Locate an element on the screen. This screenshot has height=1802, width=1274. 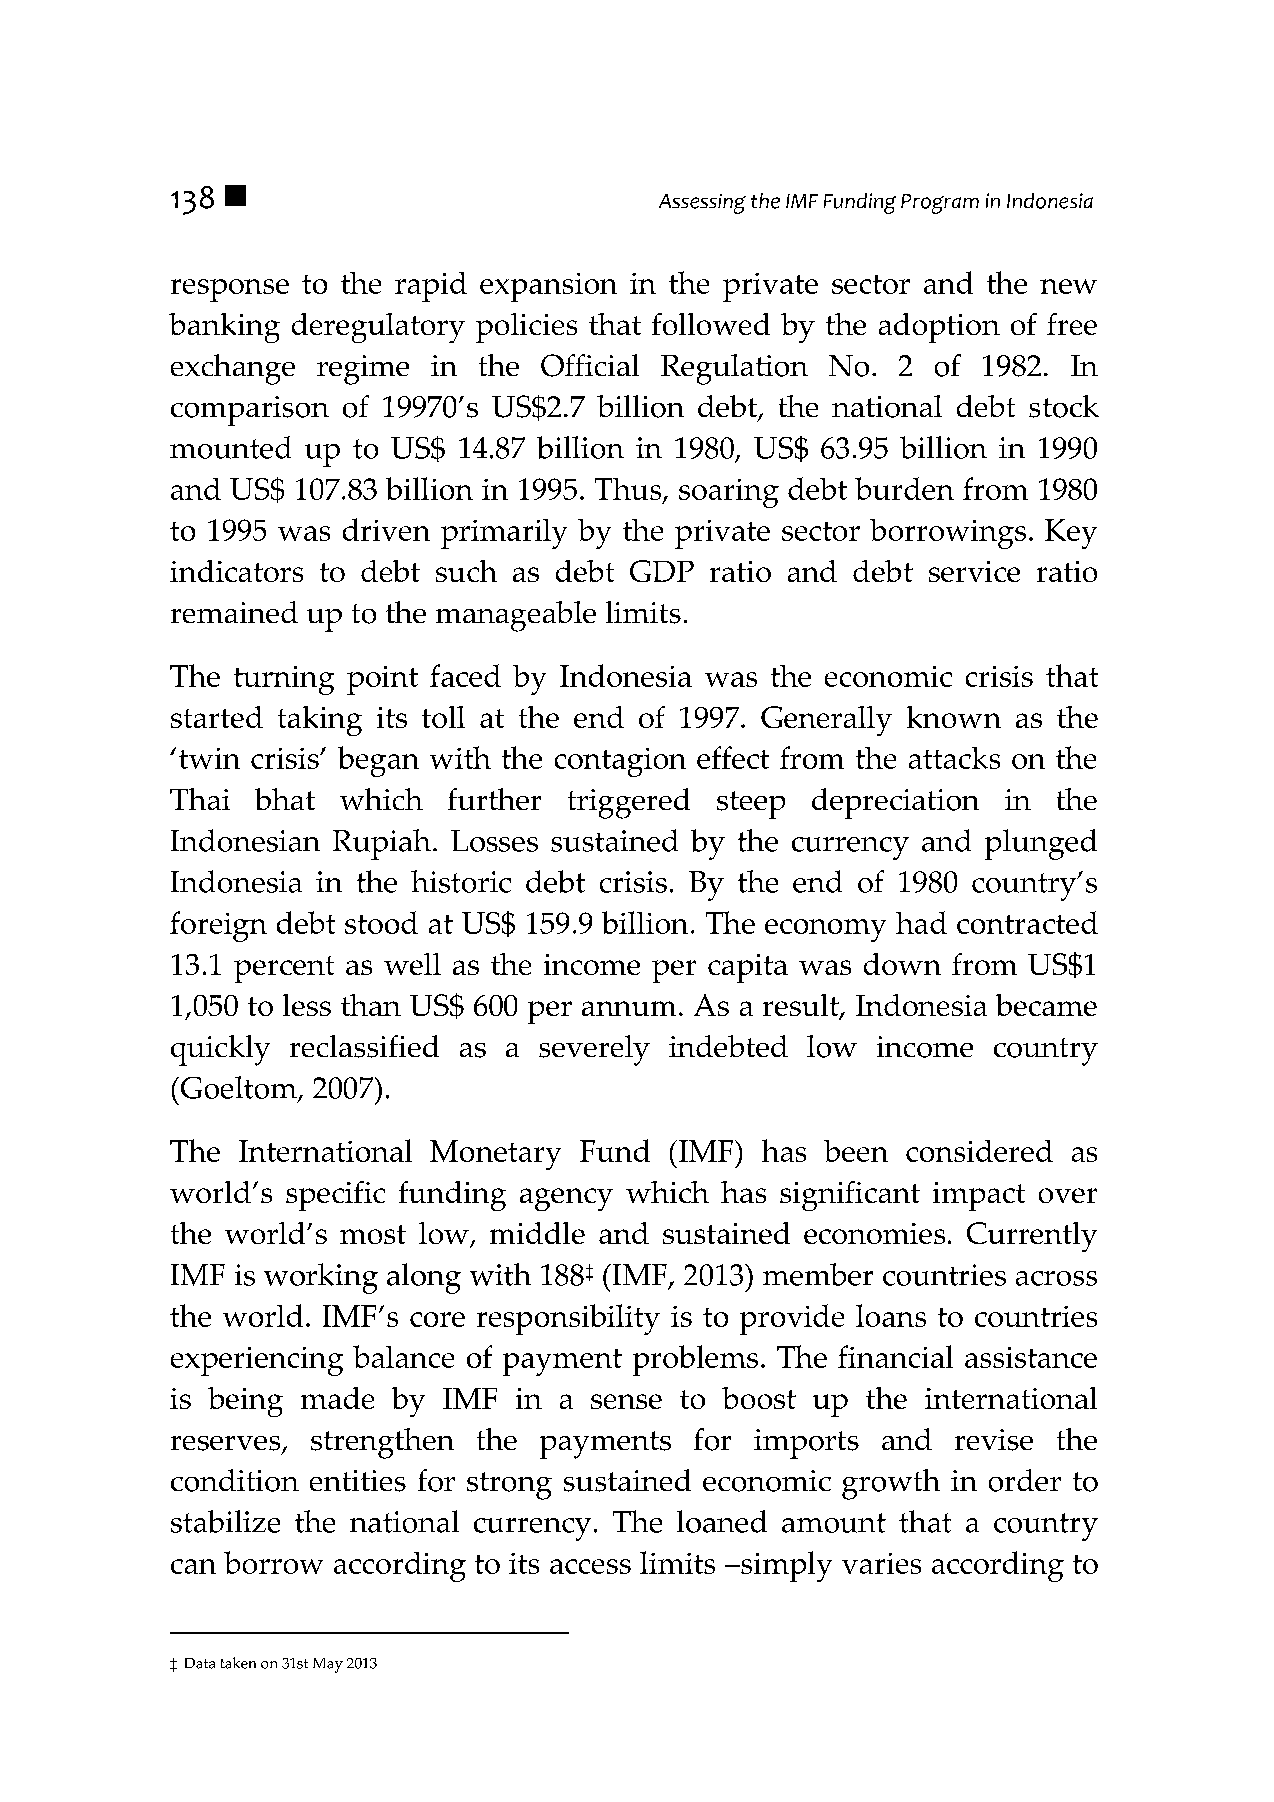
Program is located at coordinates (940, 204).
